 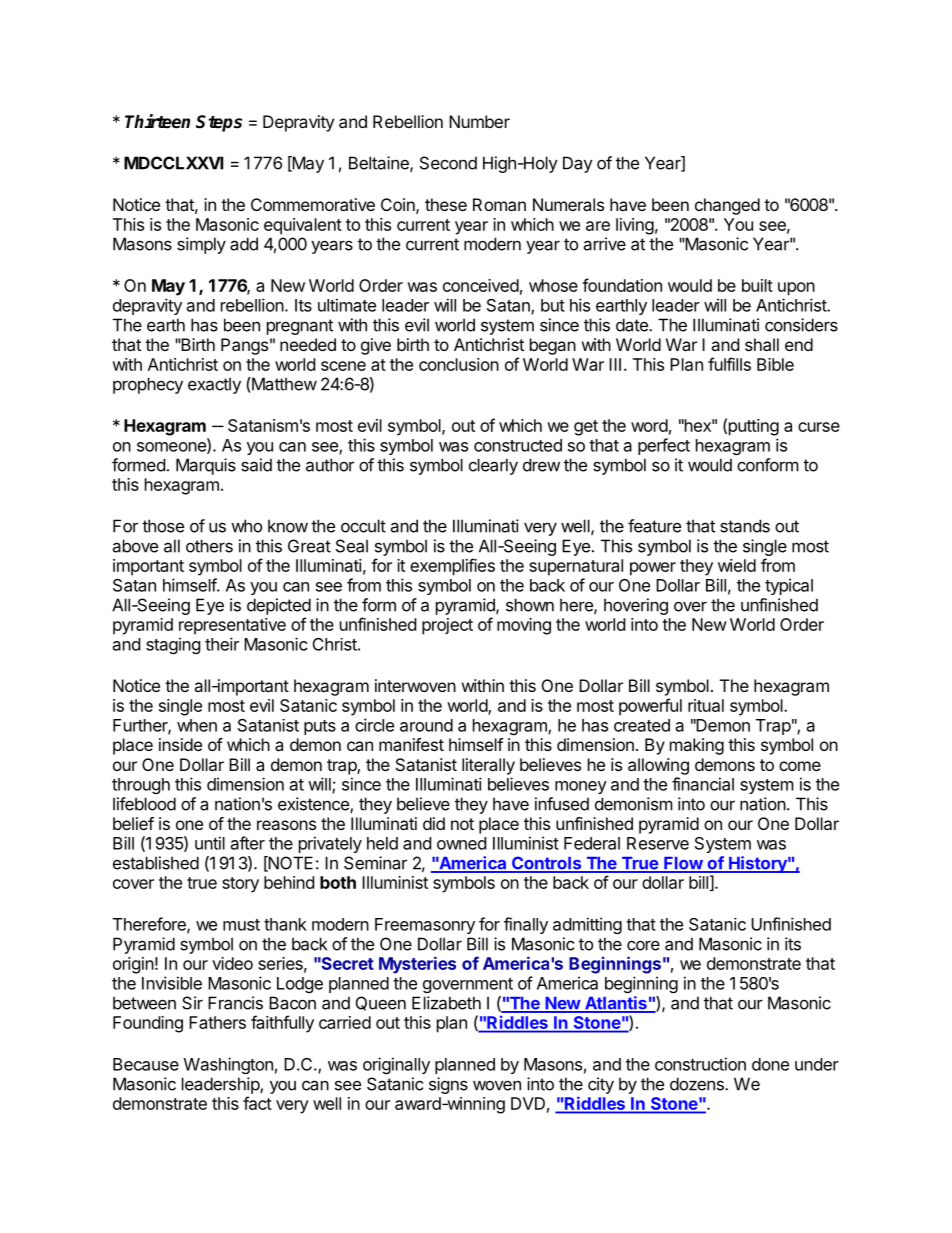 What do you see at coordinates (461, 843) in the document?
I see `owned` at bounding box center [461, 843].
